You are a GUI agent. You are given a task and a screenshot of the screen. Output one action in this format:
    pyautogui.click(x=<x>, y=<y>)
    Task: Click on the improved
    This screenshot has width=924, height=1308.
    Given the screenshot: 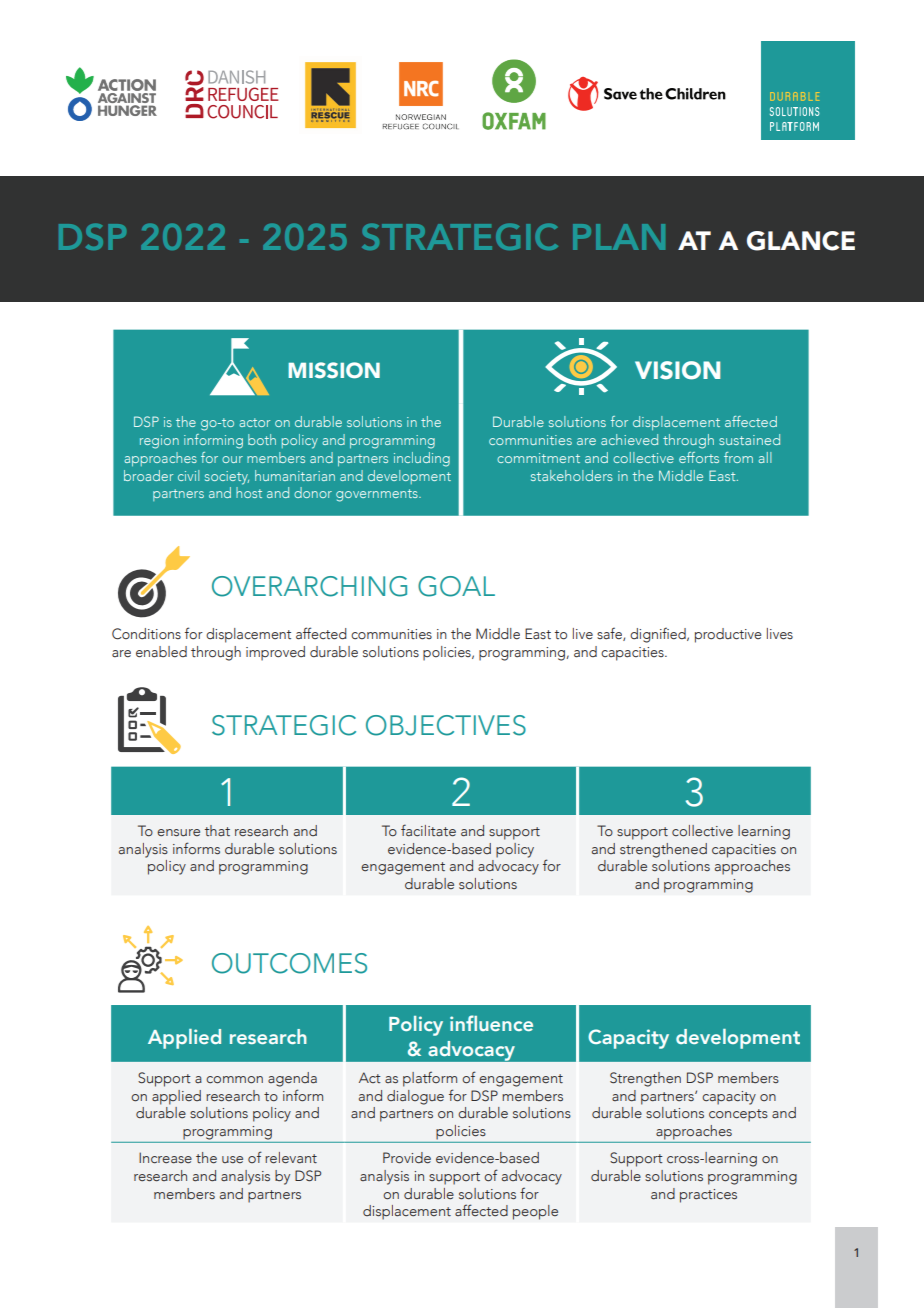 What is the action you would take?
    pyautogui.click(x=275, y=653)
